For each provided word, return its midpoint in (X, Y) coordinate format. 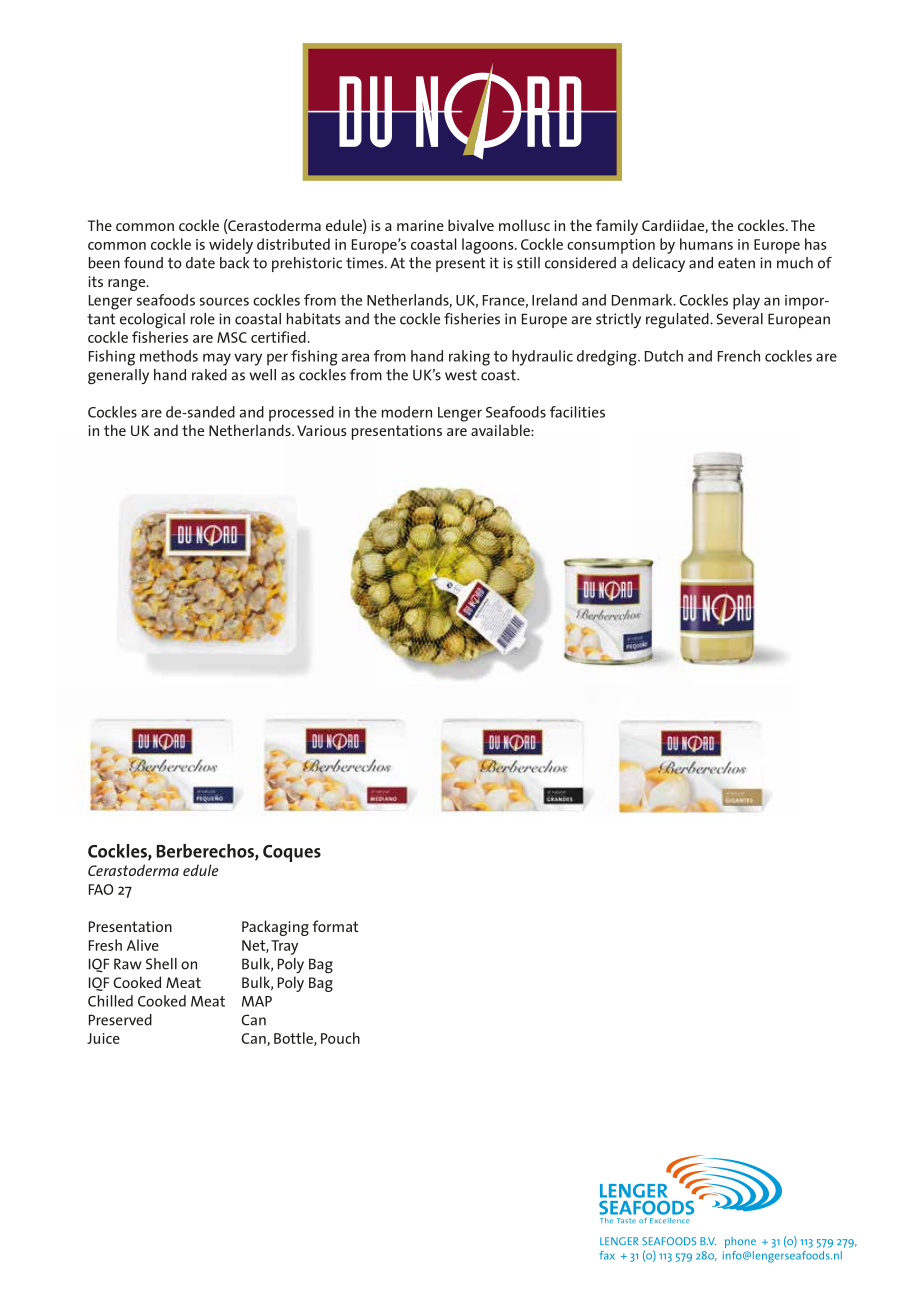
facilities (577, 412)
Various (322, 430)
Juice (103, 1038)
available (501, 430)
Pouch (340, 1038)
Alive (143, 945)
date (200, 263)
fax (607, 1255)
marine (420, 225)
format (335, 926)
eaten (736, 263)
